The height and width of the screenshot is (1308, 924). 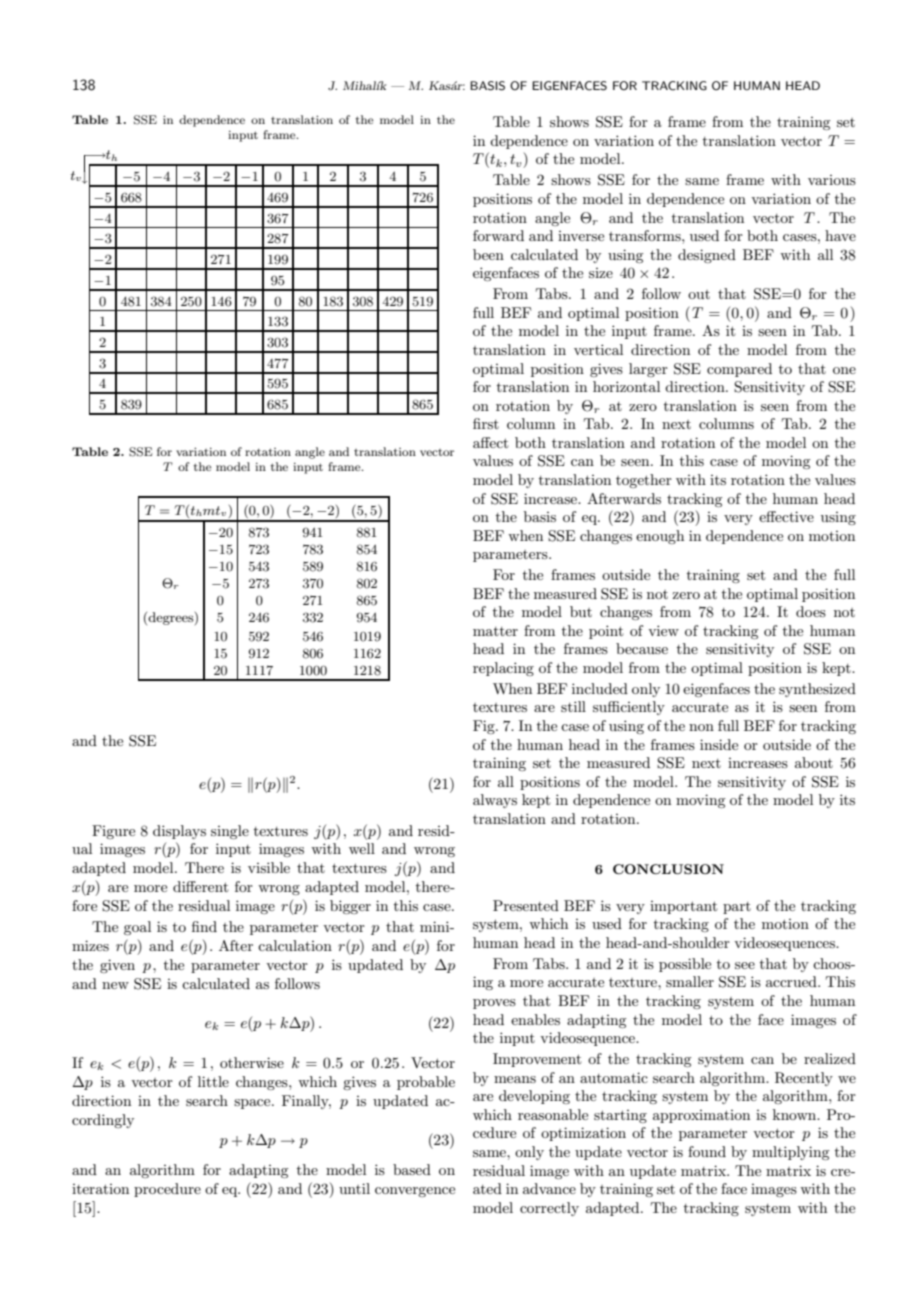 I want to click on always, so click(x=495, y=801).
